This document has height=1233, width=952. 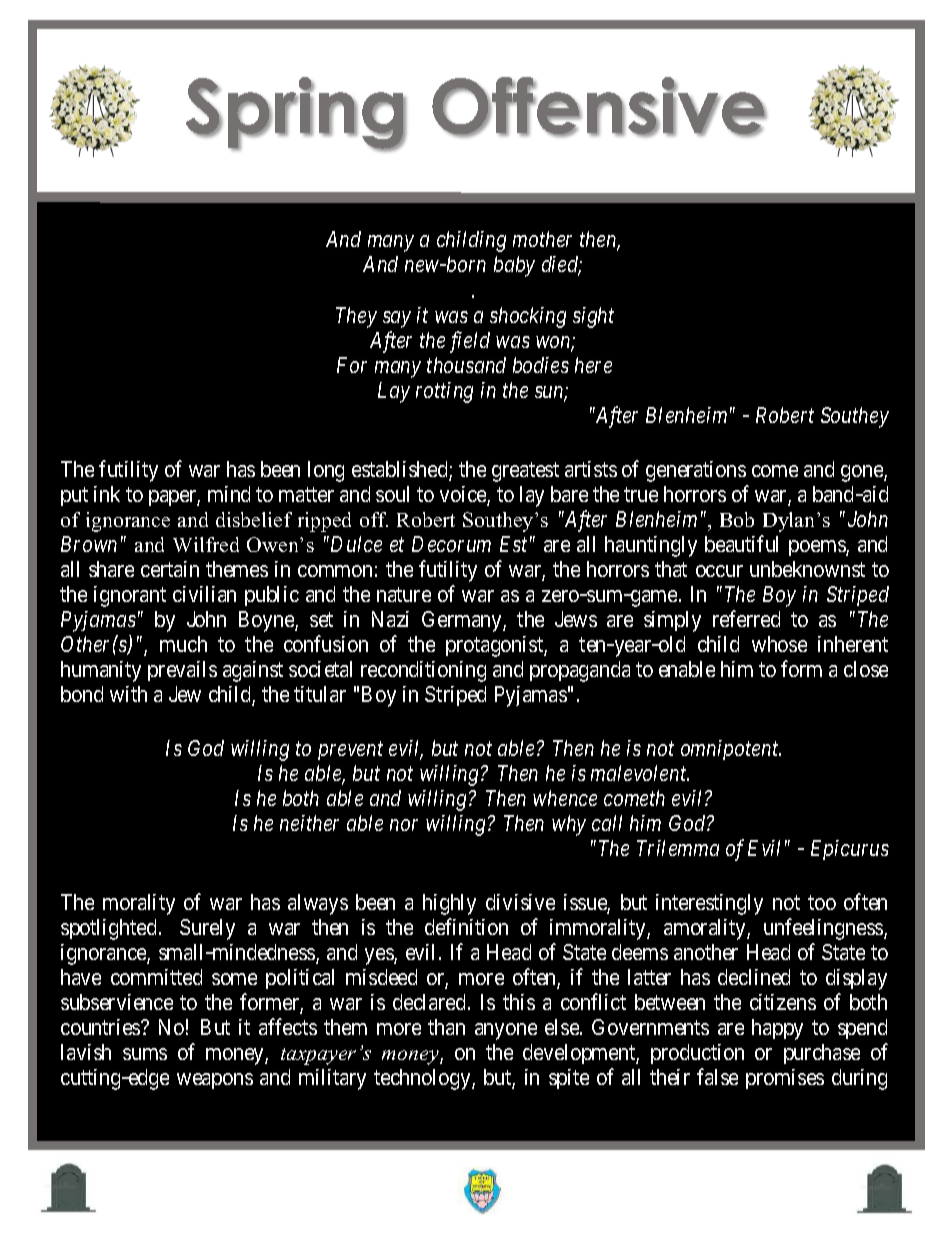 I want to click on greatest, so click(x=525, y=472).
